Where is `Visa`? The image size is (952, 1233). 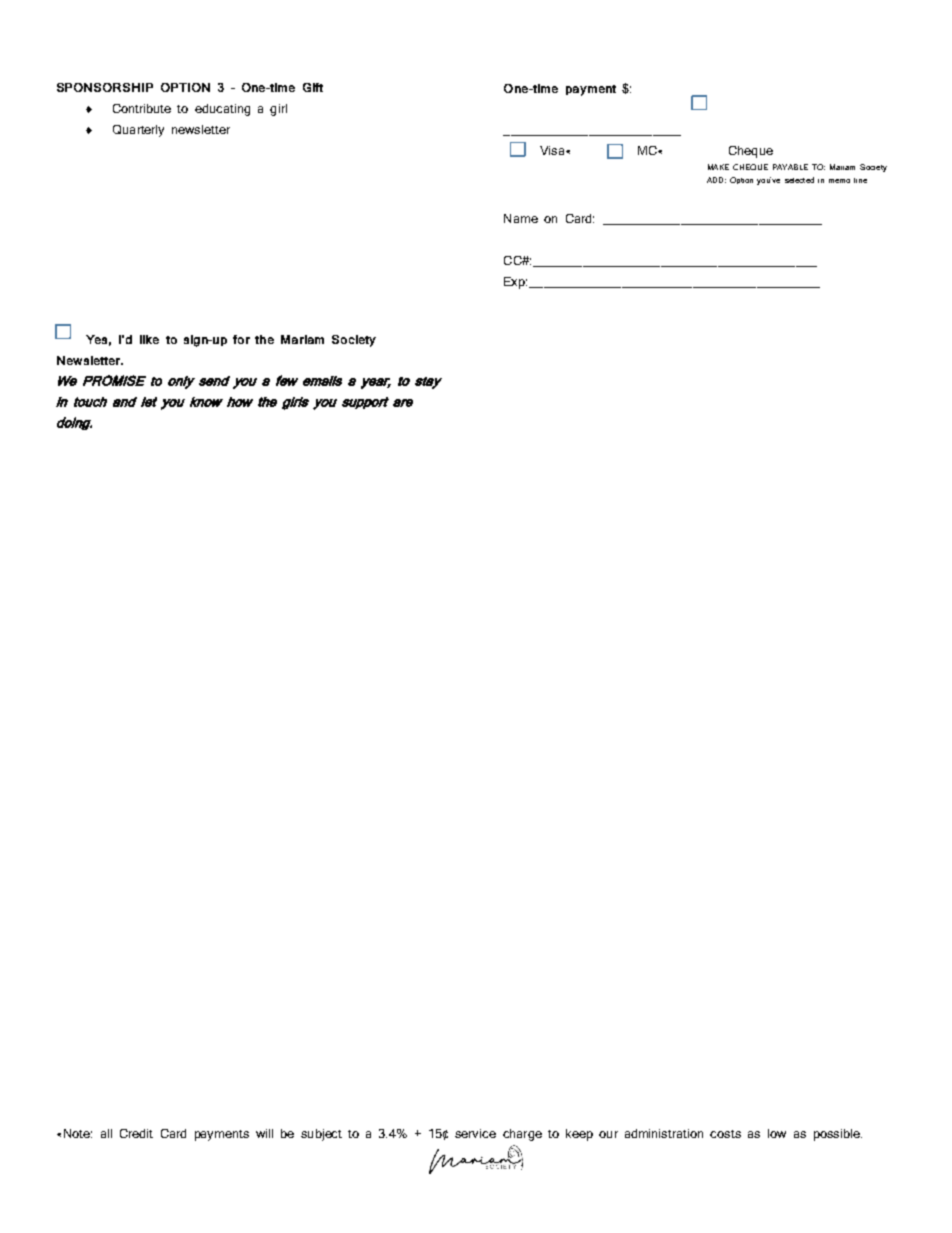 Visa is located at coordinates (553, 150).
